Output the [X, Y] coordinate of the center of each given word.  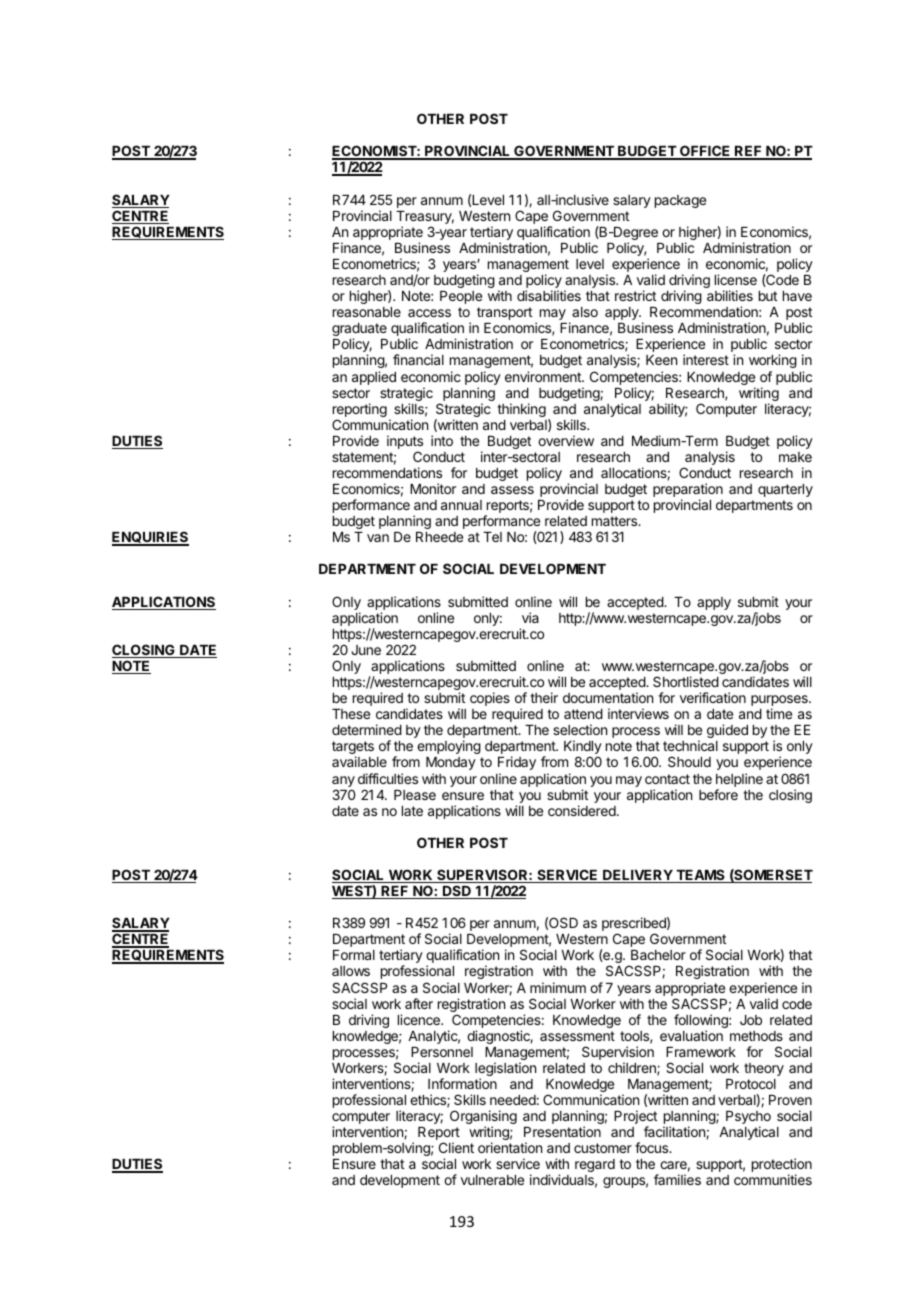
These [351, 714]
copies [490, 699]
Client [456, 1147]
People [461, 297]
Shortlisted [686, 681]
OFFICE [705, 152]
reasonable [367, 312]
